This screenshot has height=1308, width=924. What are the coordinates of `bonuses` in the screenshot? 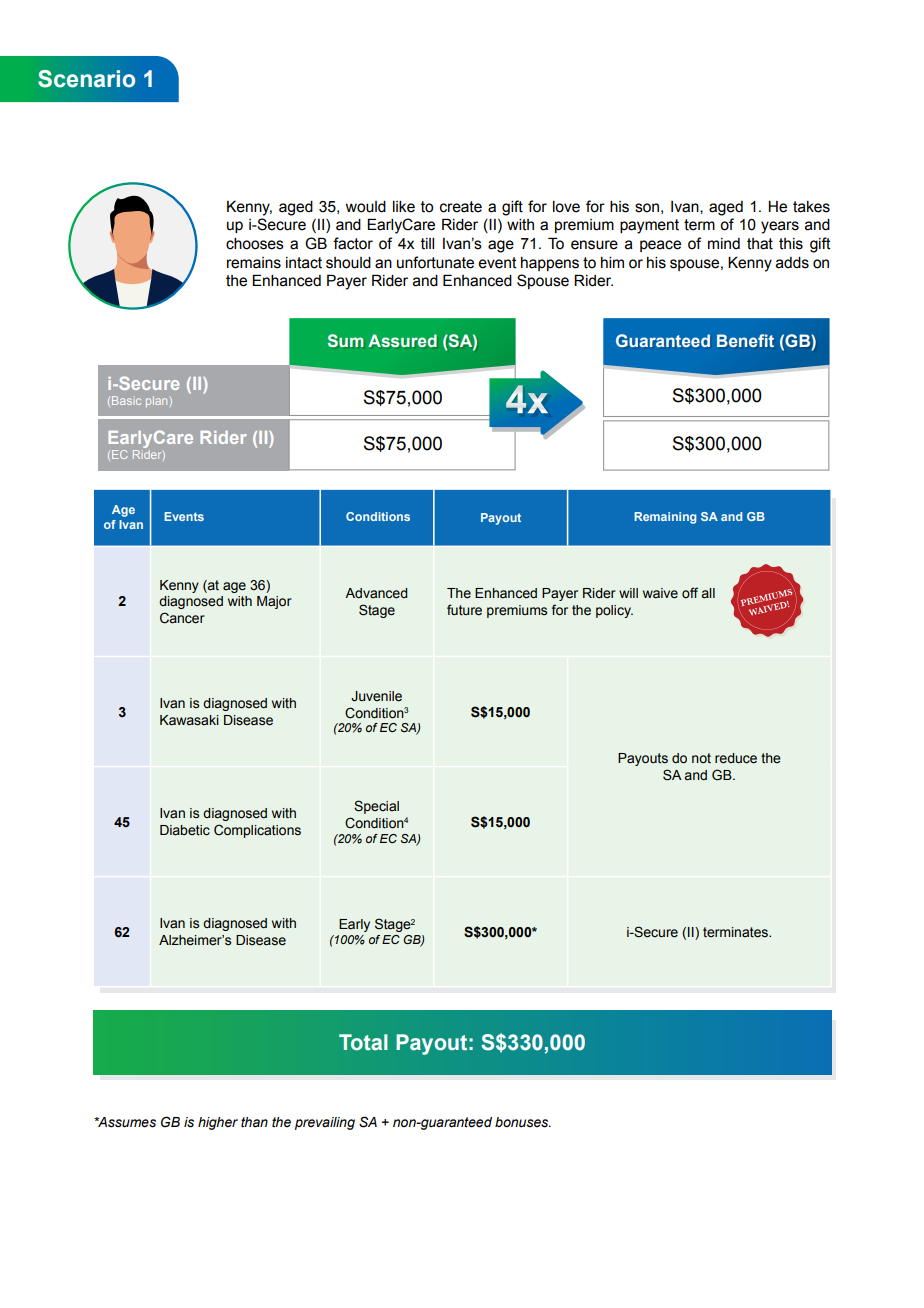 It's located at (523, 1122).
